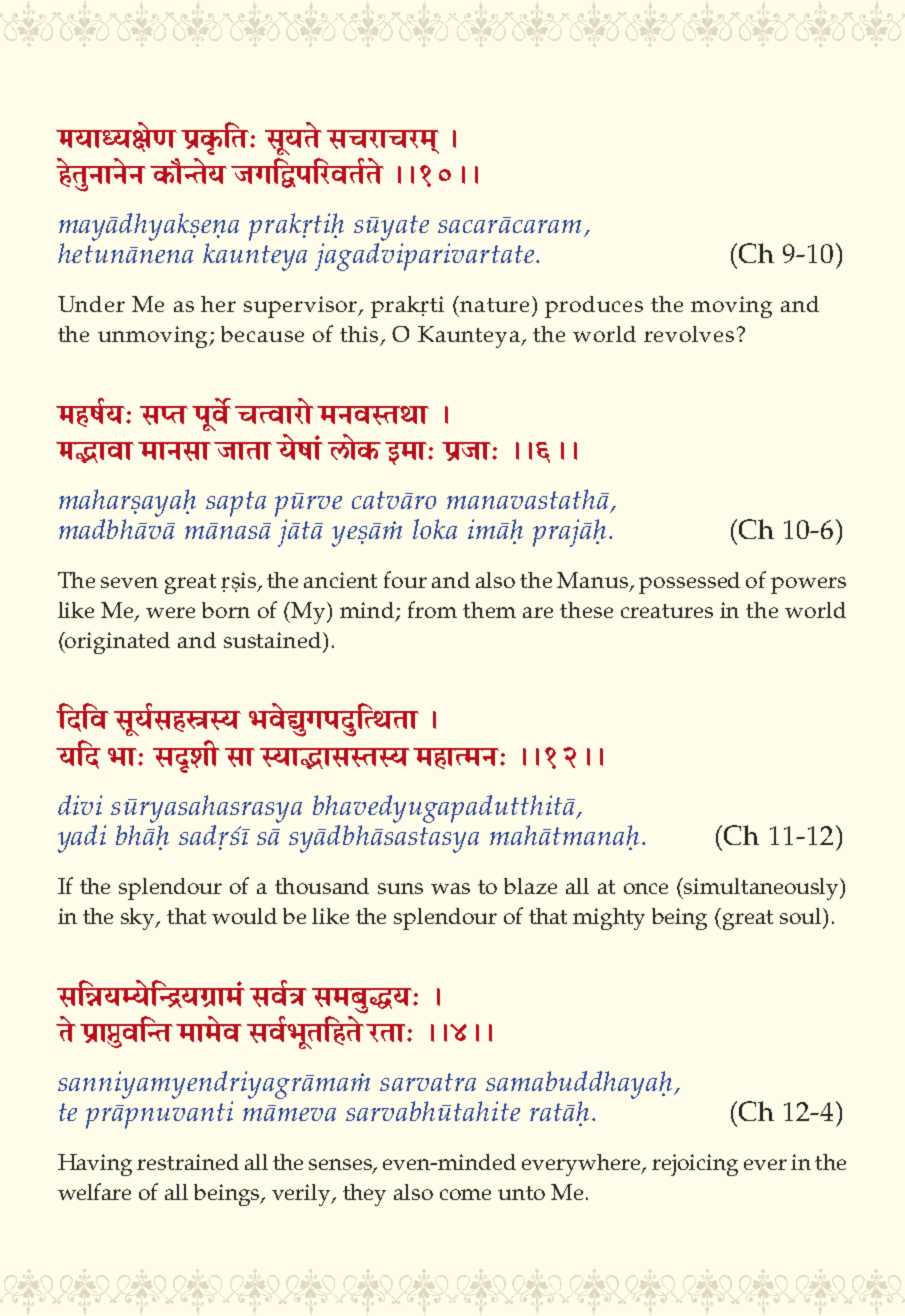  Describe the element at coordinates (465, 1194) in the screenshot. I see `come` at that location.
